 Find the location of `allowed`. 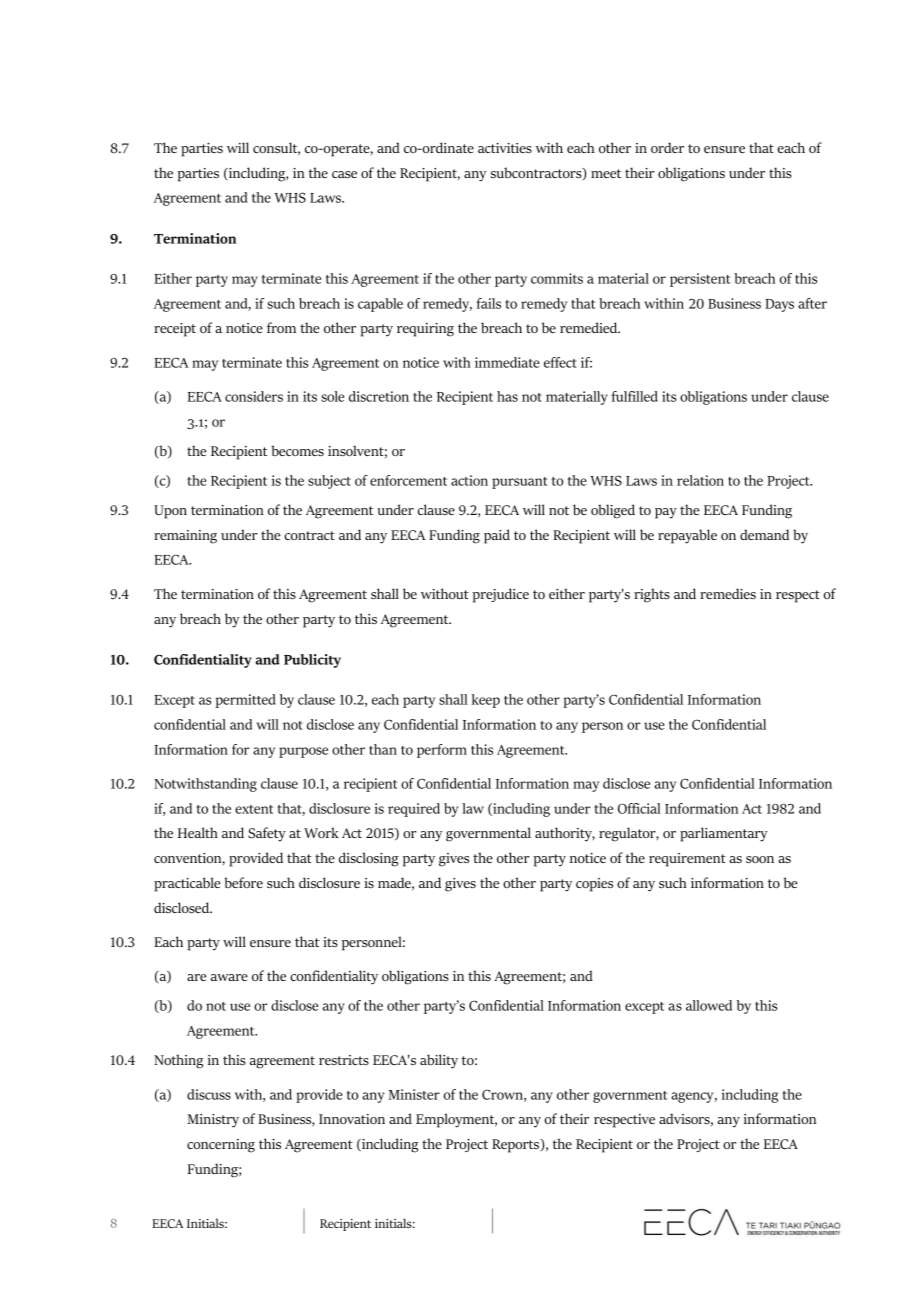

allowed is located at coordinates (709, 1005).
